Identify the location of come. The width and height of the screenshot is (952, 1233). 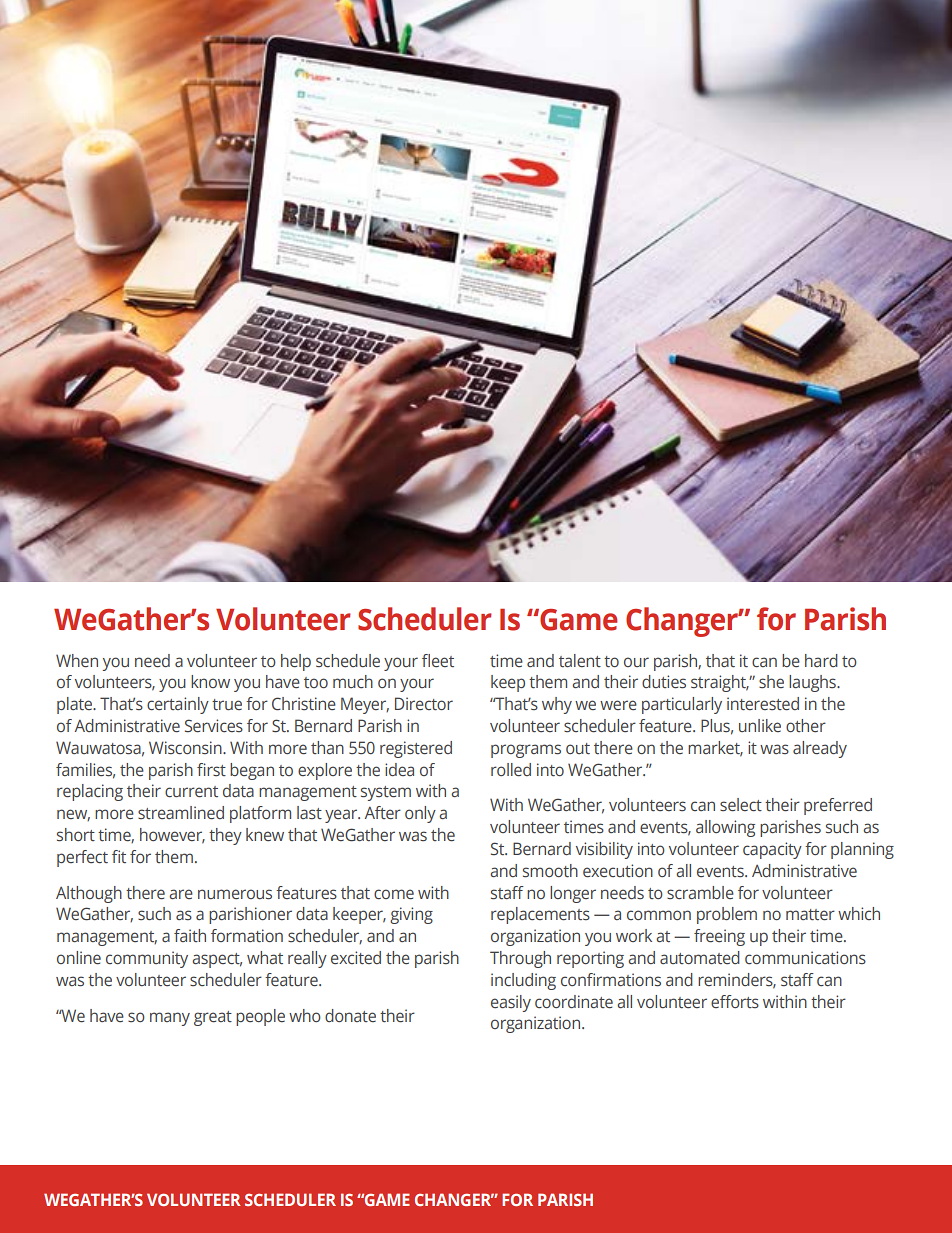
(394, 894).
